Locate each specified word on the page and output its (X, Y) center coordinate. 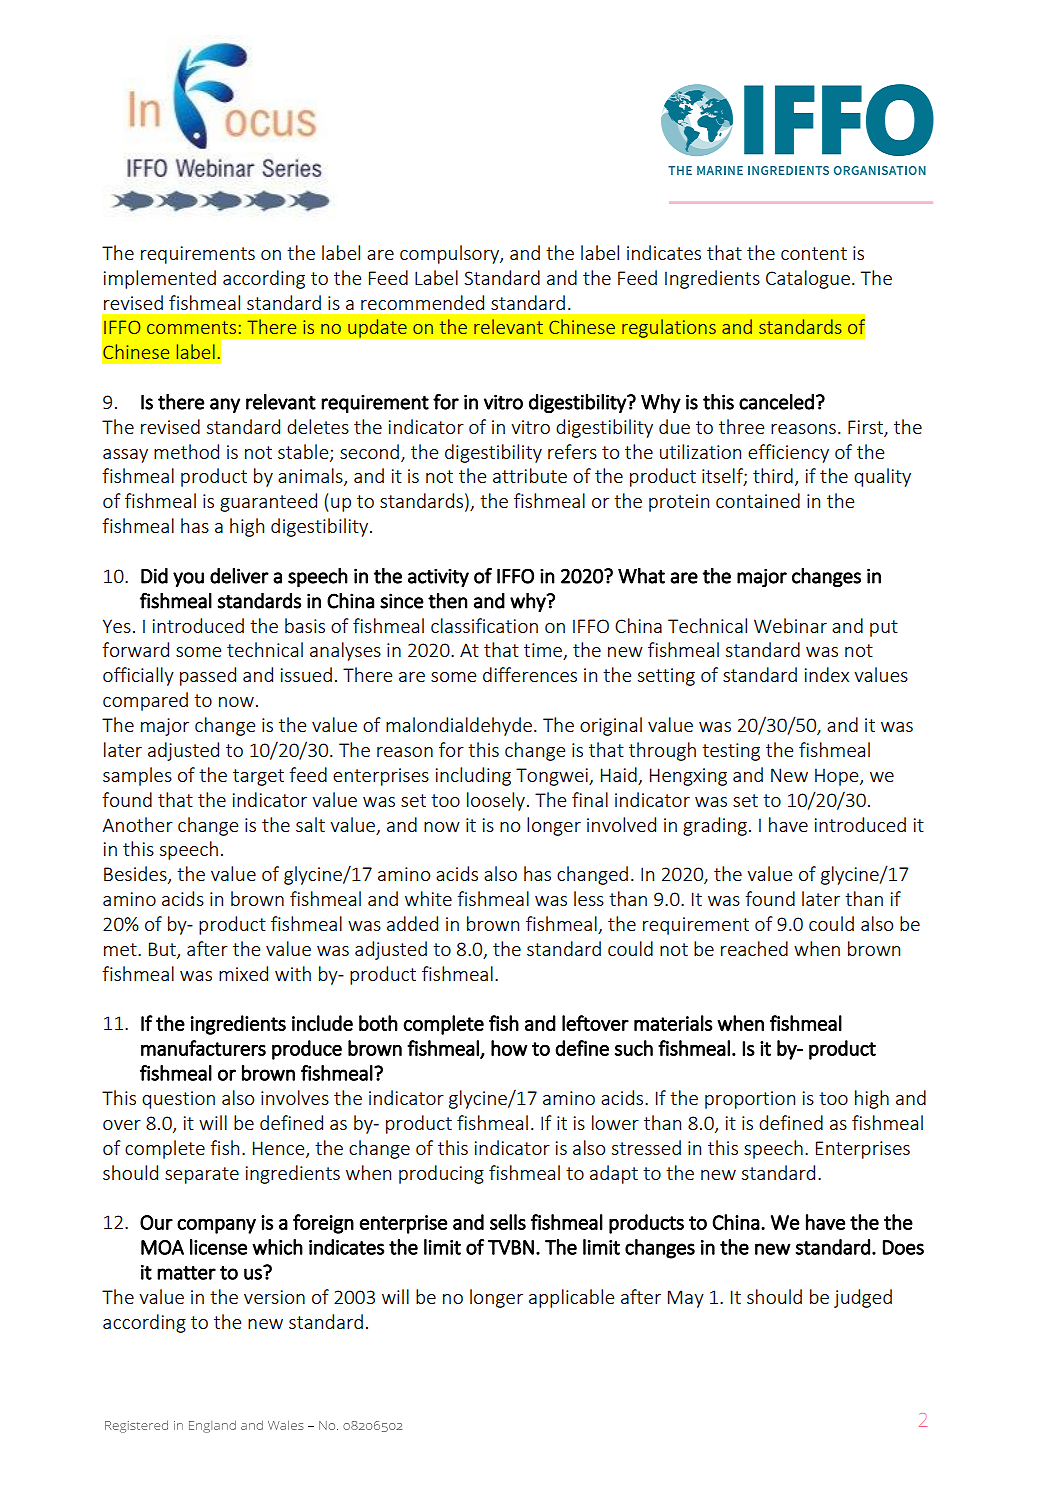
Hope (838, 777)
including (473, 776)
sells (508, 1222)
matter (186, 1273)
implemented (160, 279)
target (258, 777)
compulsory (450, 254)
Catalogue (808, 279)
